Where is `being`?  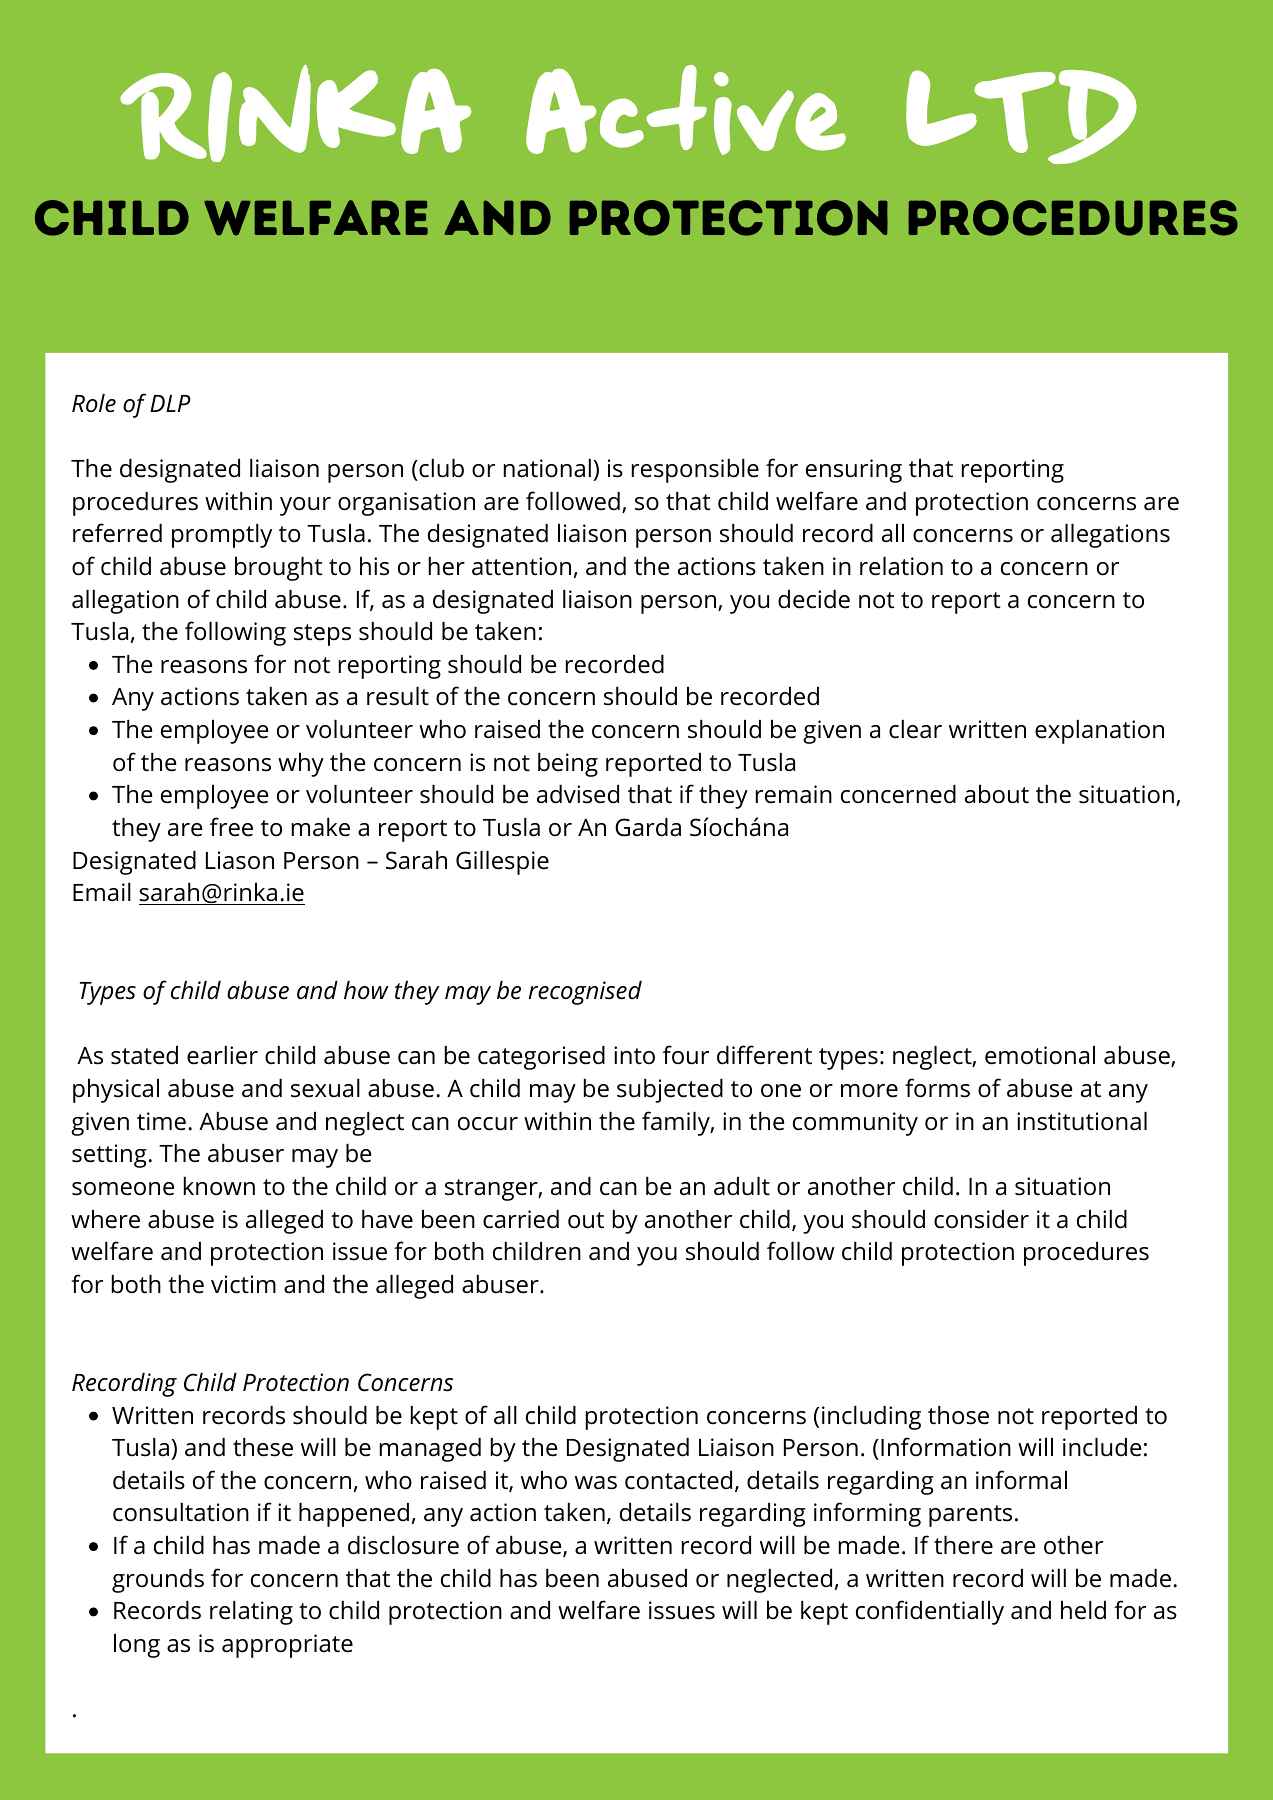
being is located at coordinates (568, 765).
